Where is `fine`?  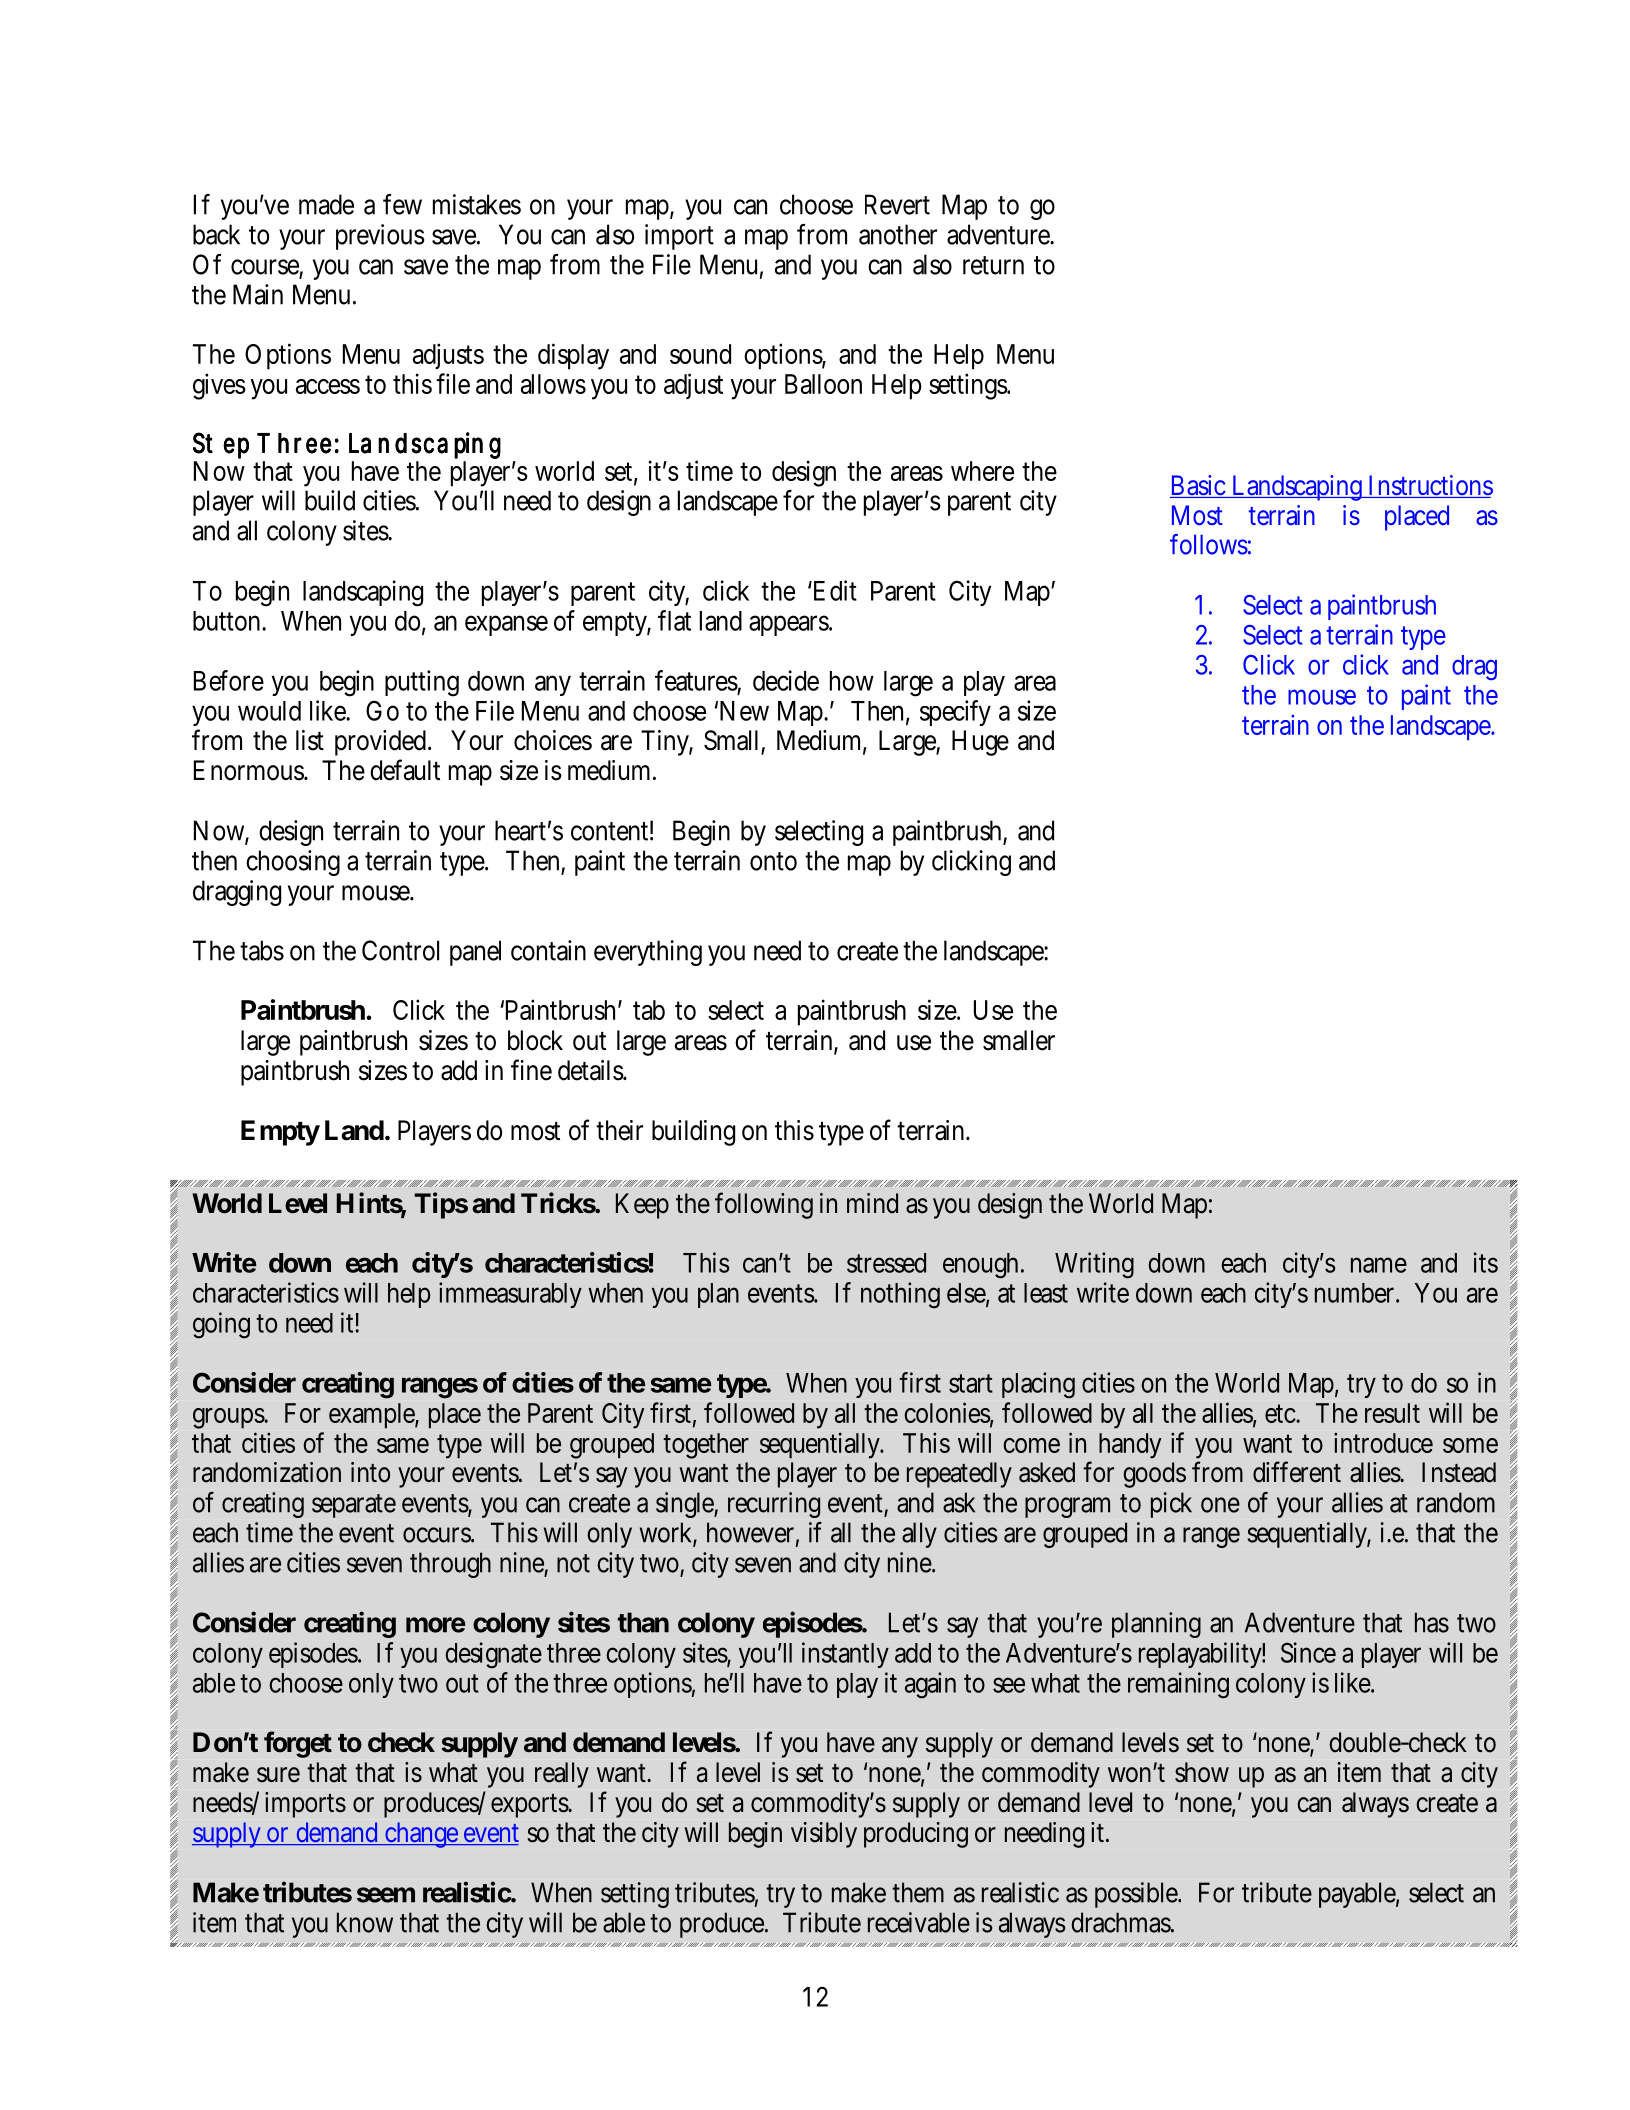 fine is located at coordinates (531, 1070).
